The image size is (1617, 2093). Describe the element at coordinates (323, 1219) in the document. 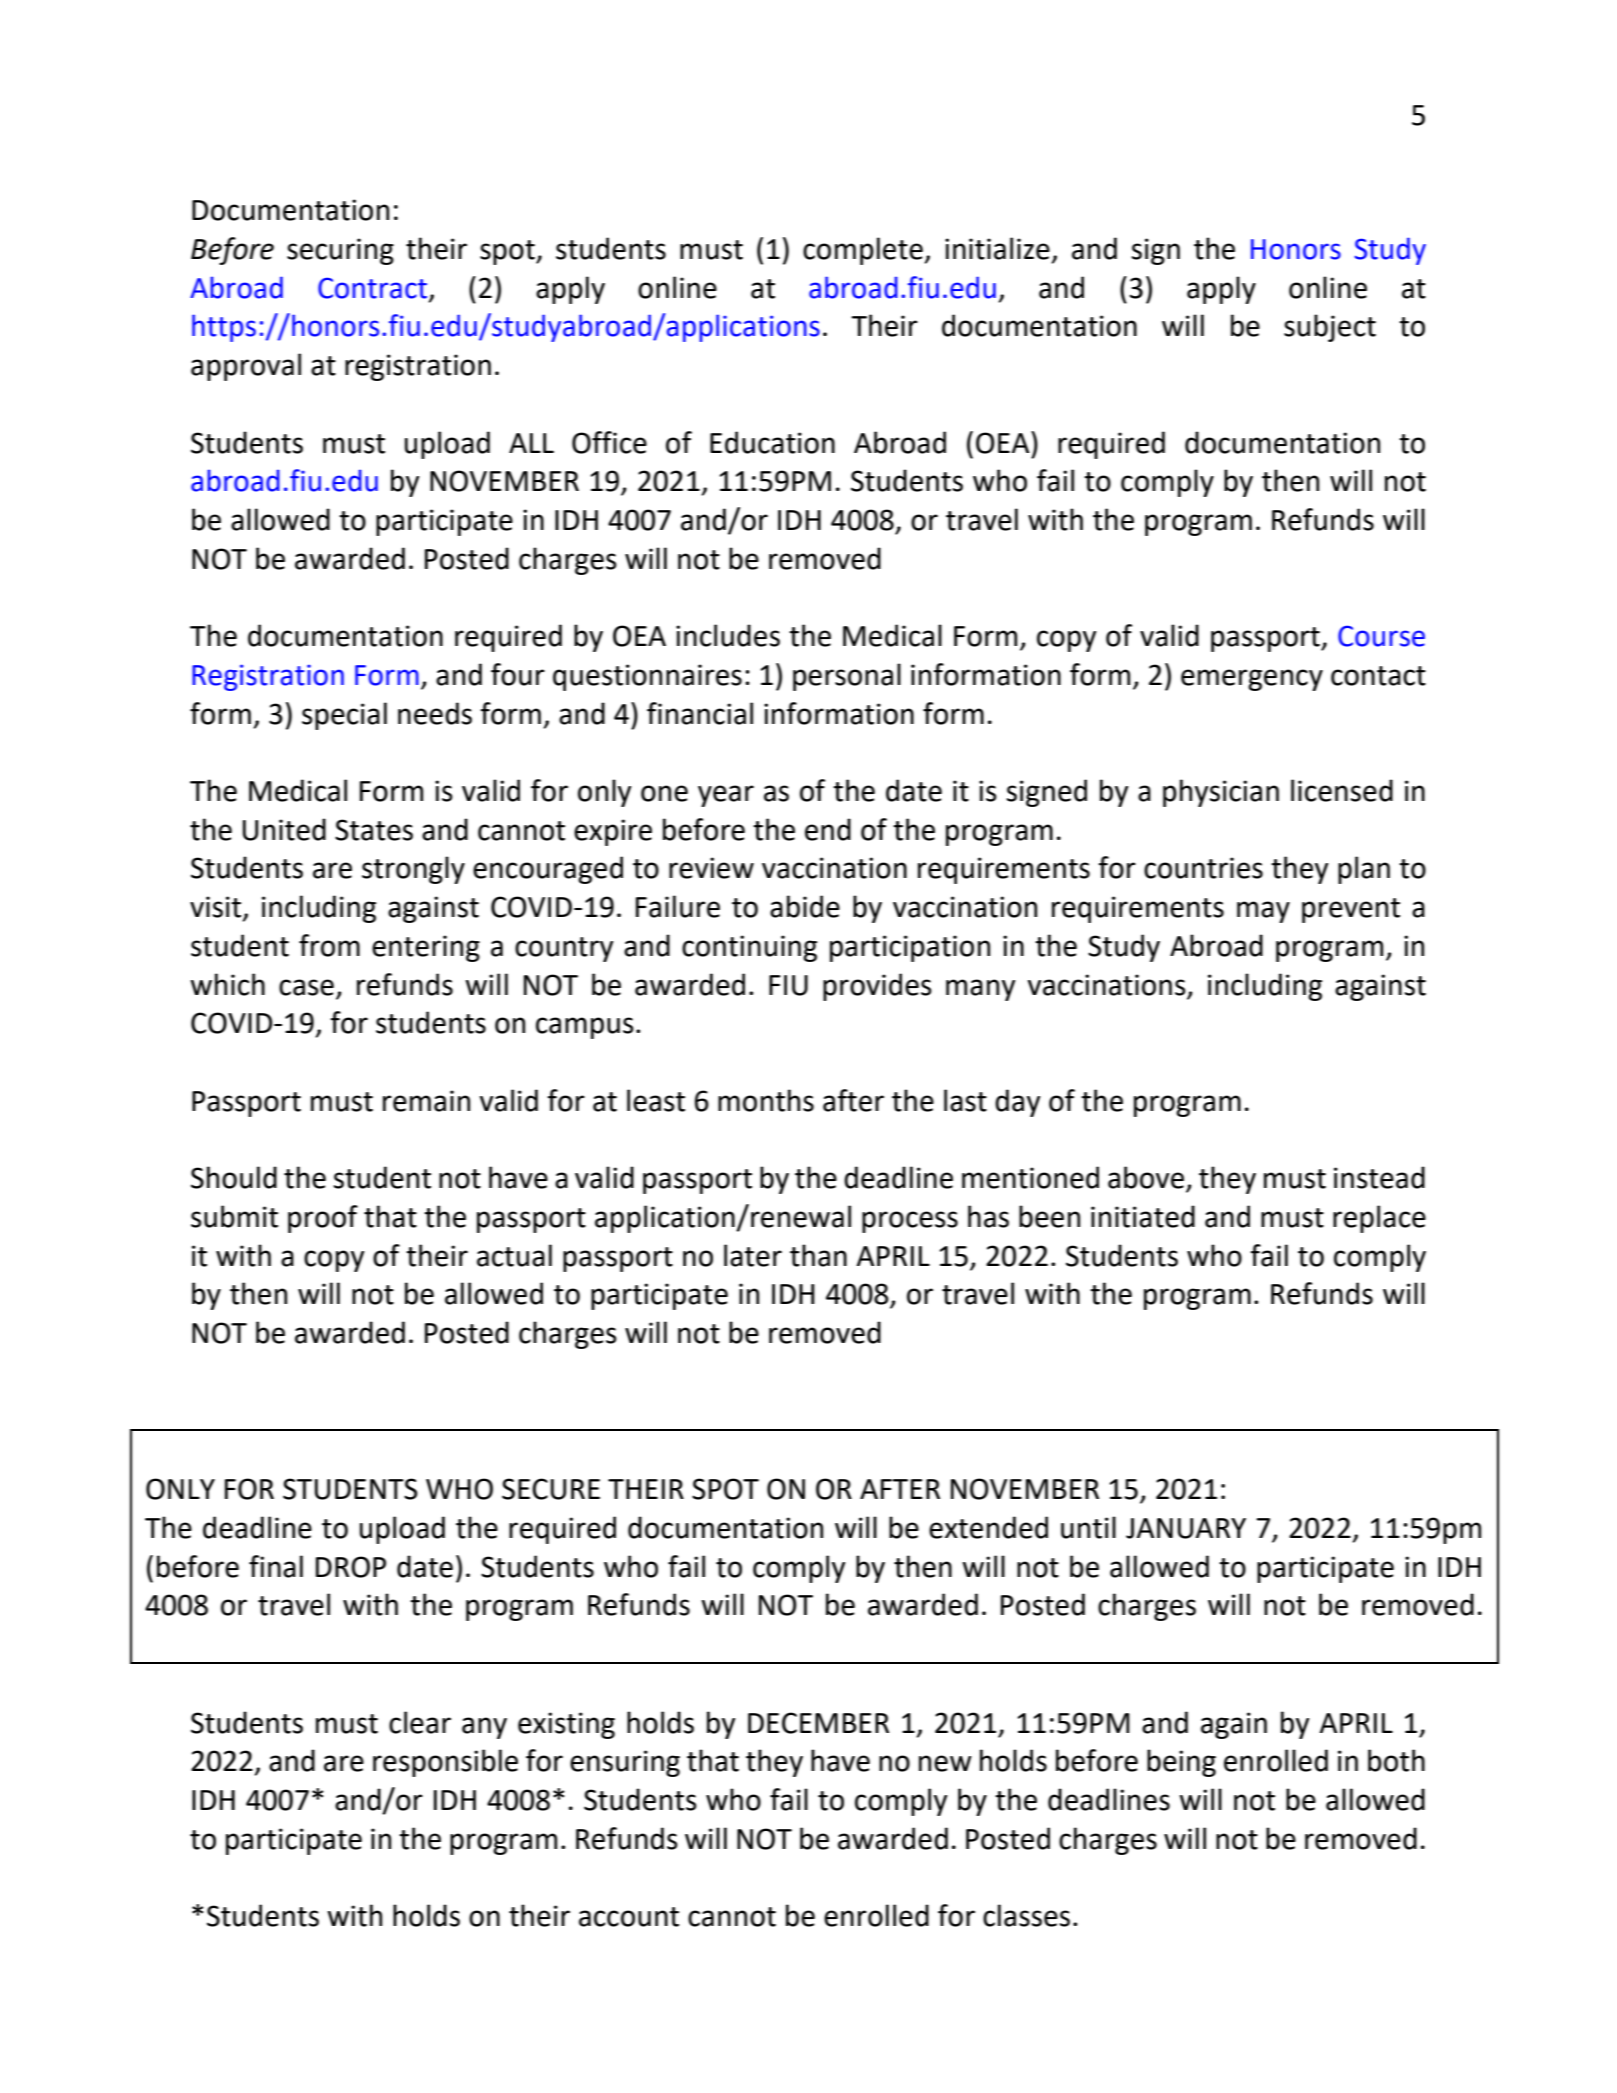

I see `proof` at that location.
